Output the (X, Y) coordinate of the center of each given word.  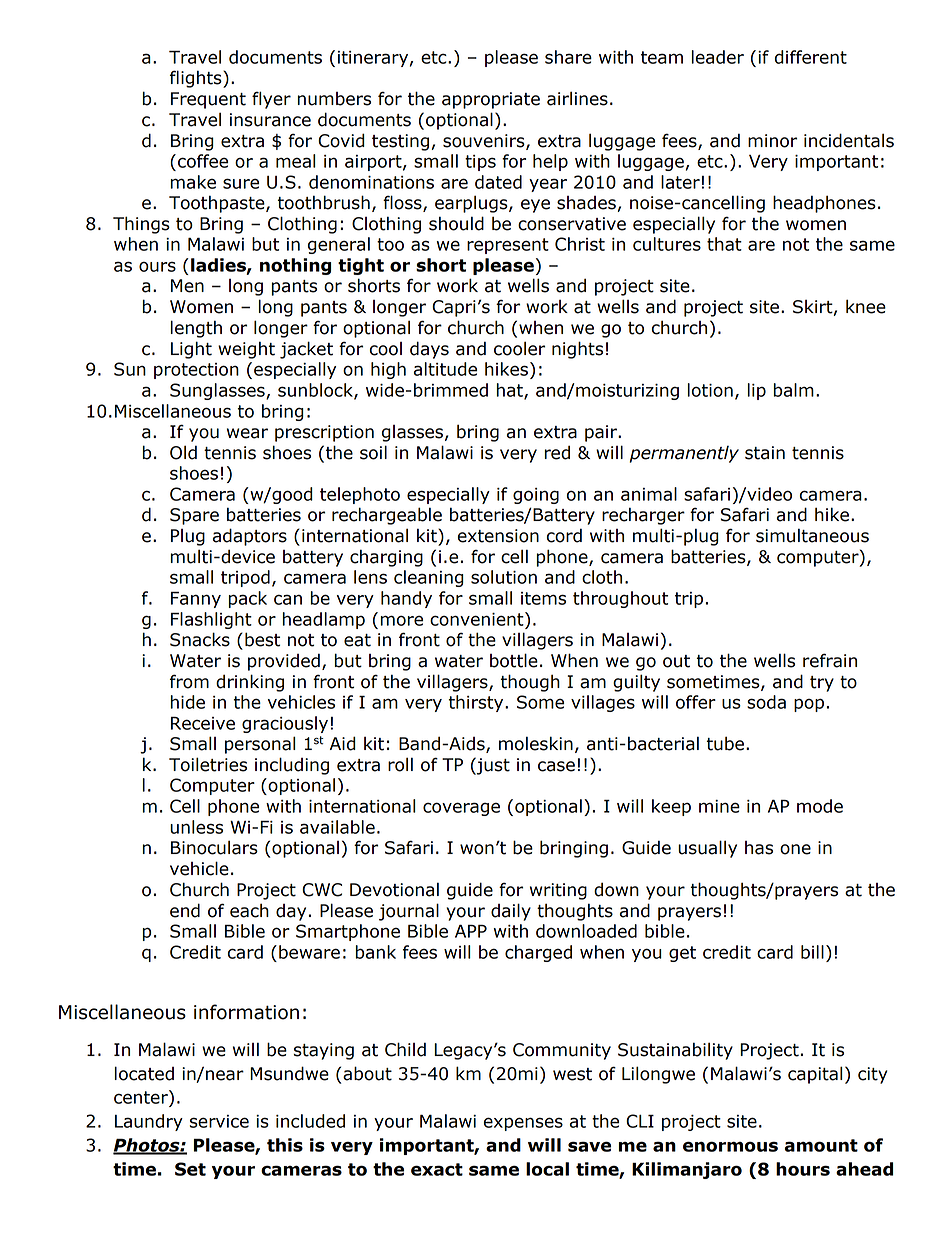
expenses (523, 1124)
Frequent (208, 100)
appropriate (491, 100)
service (219, 1121)
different (811, 57)
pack (248, 599)
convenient (478, 619)
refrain (830, 660)
